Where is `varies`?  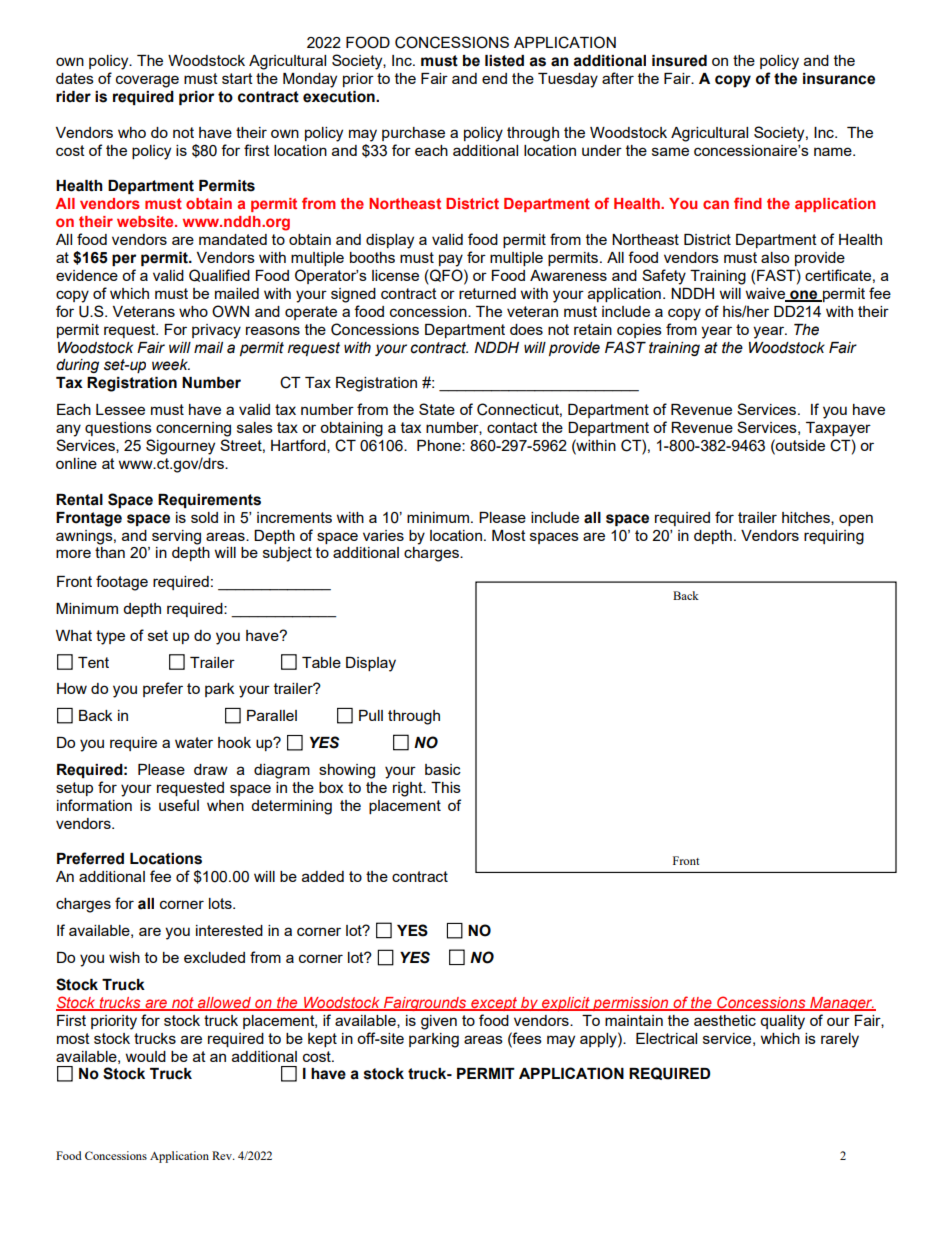
varies is located at coordinates (383, 535).
